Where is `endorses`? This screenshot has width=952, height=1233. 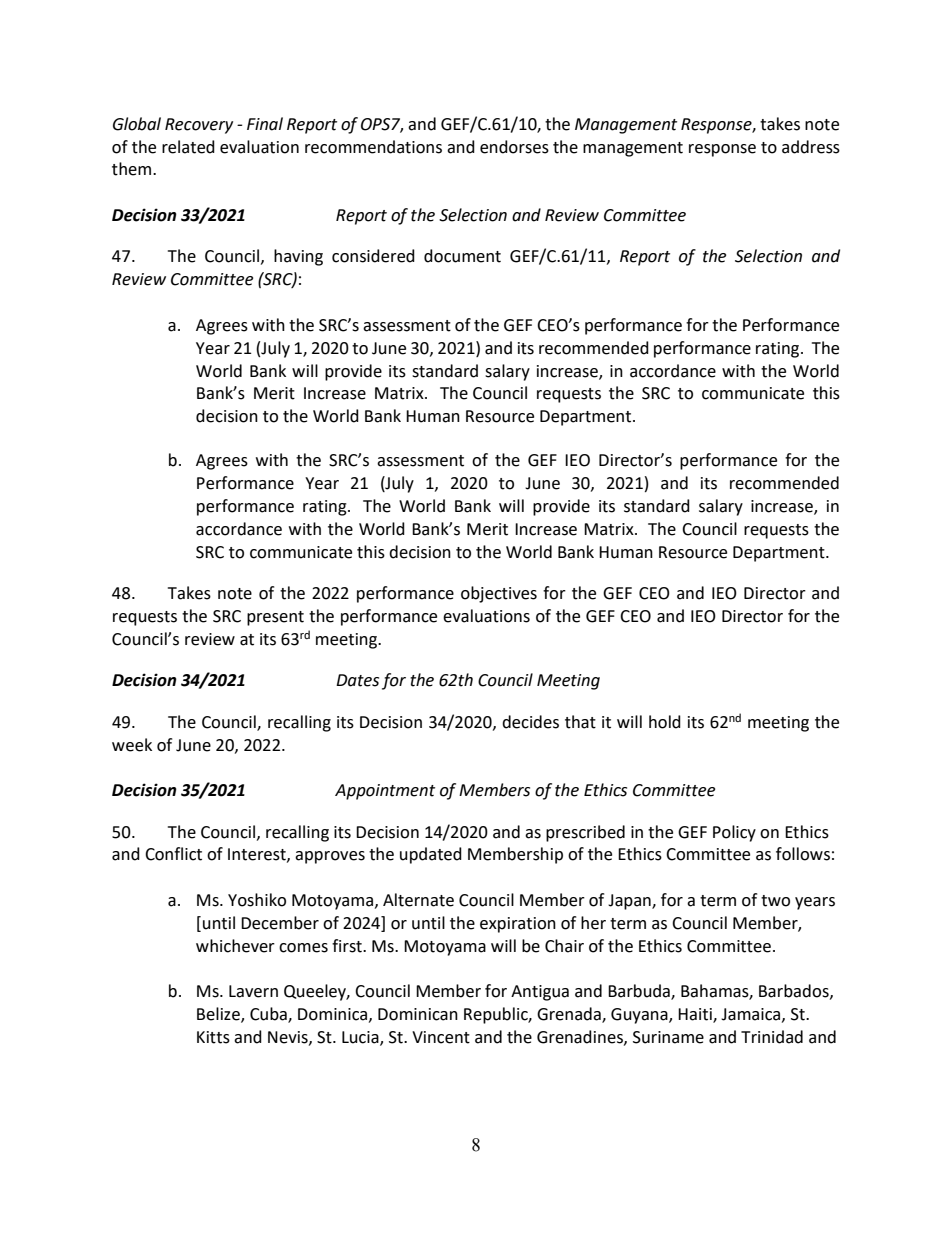 endorses is located at coordinates (514, 147).
